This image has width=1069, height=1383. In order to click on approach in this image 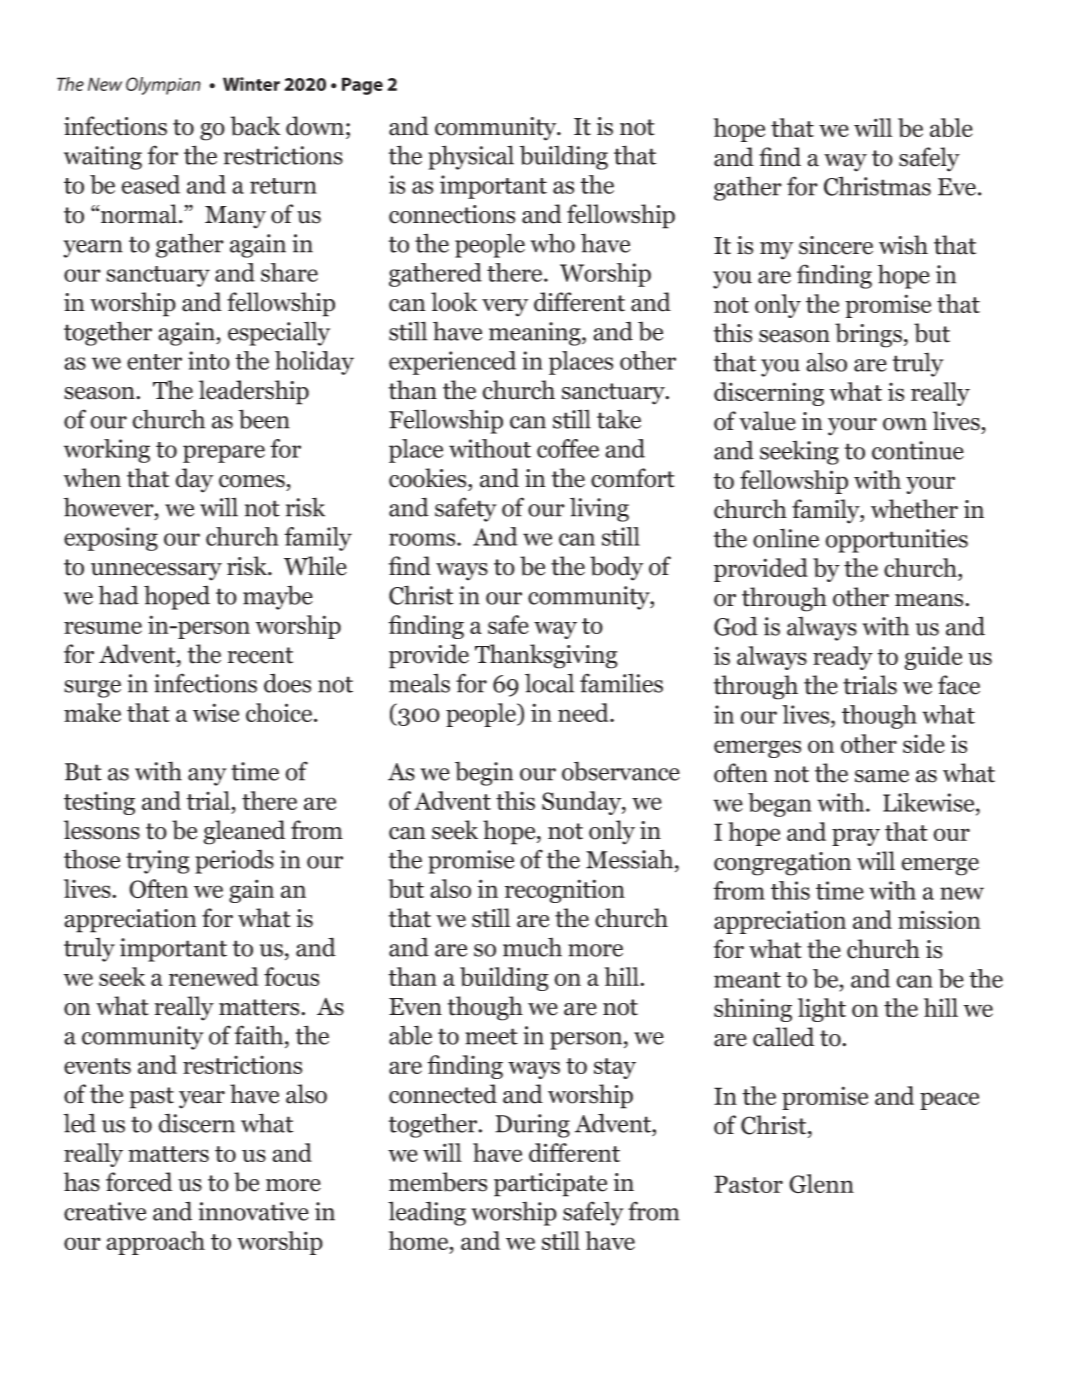, I will do `click(155, 1243)`.
